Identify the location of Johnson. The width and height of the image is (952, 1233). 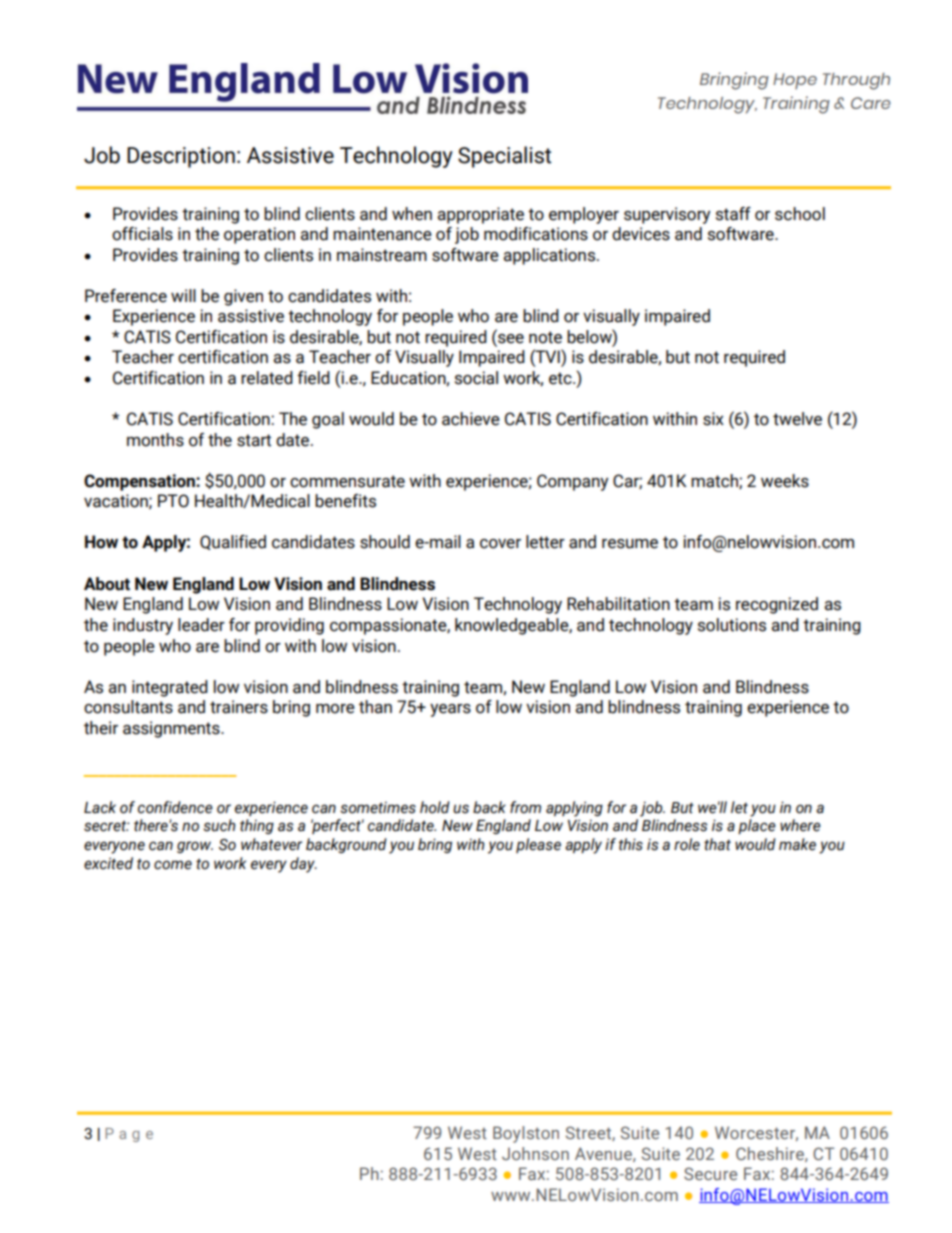
(535, 1153).
